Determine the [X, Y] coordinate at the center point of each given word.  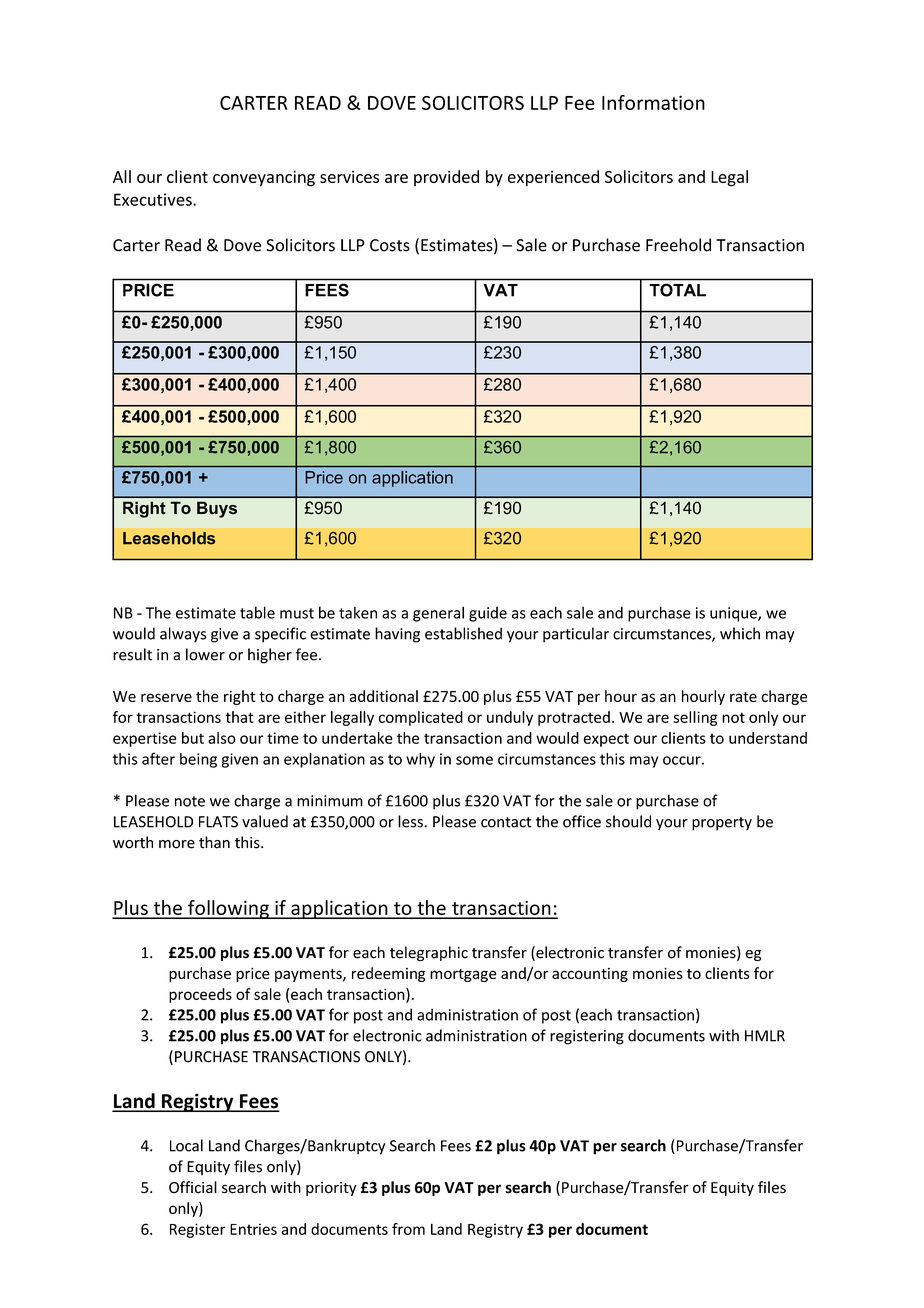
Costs [390, 245]
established [463, 633]
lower [205, 654]
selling [695, 718]
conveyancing [264, 178]
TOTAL [678, 290]
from [408, 1229]
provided [446, 178]
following [228, 909]
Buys [217, 509]
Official [193, 1187]
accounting [590, 975]
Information [653, 102]
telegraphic [429, 953]
